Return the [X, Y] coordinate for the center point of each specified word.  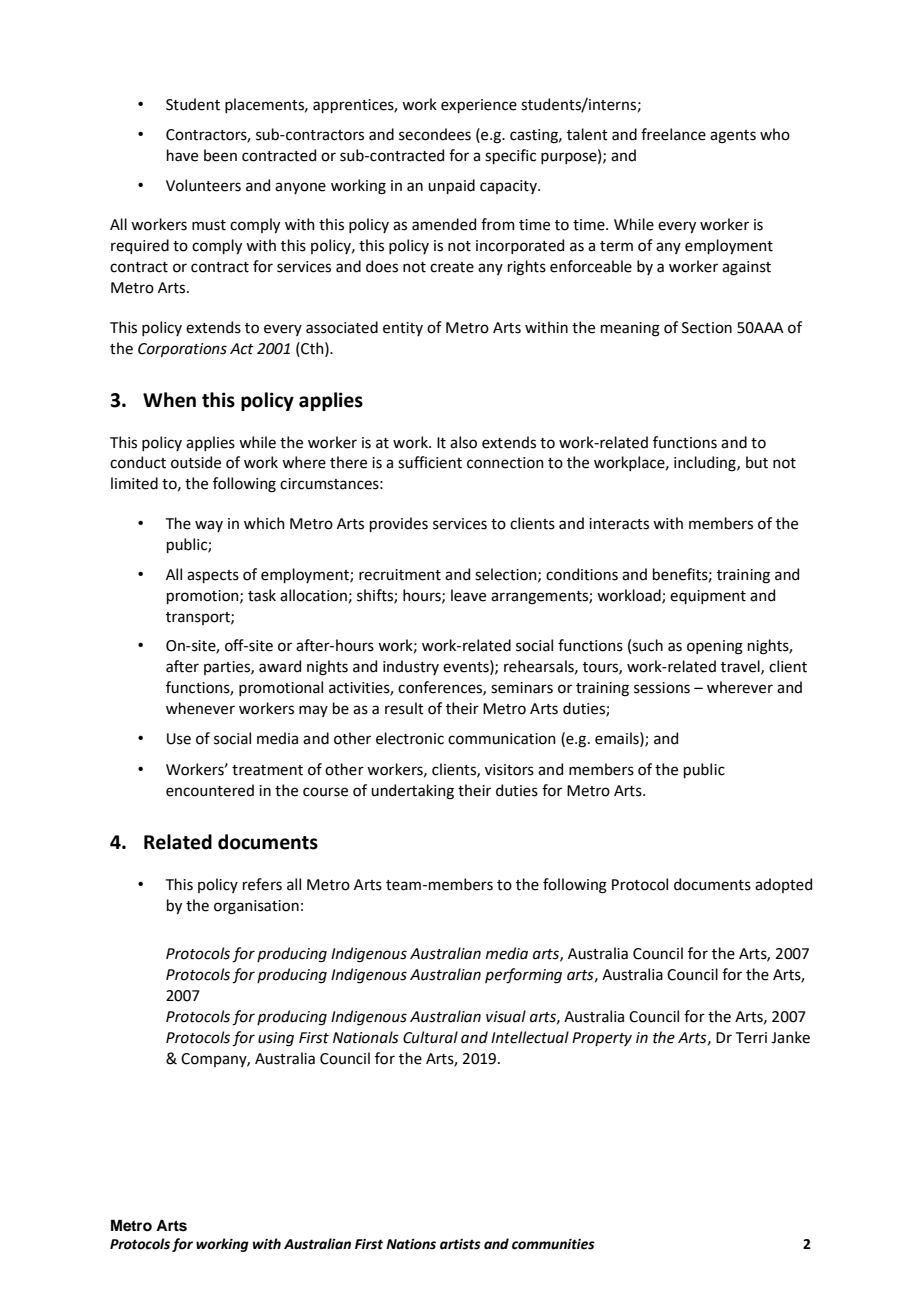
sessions [662, 688]
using [276, 1039]
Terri [751, 1038]
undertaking [412, 792]
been [220, 155]
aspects [213, 576]
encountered [210, 790]
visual [506, 1016]
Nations [411, 1244]
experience [479, 106]
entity [403, 329]
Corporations [182, 350]
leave [468, 595]
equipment [708, 597]
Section [707, 328]
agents [733, 137]
